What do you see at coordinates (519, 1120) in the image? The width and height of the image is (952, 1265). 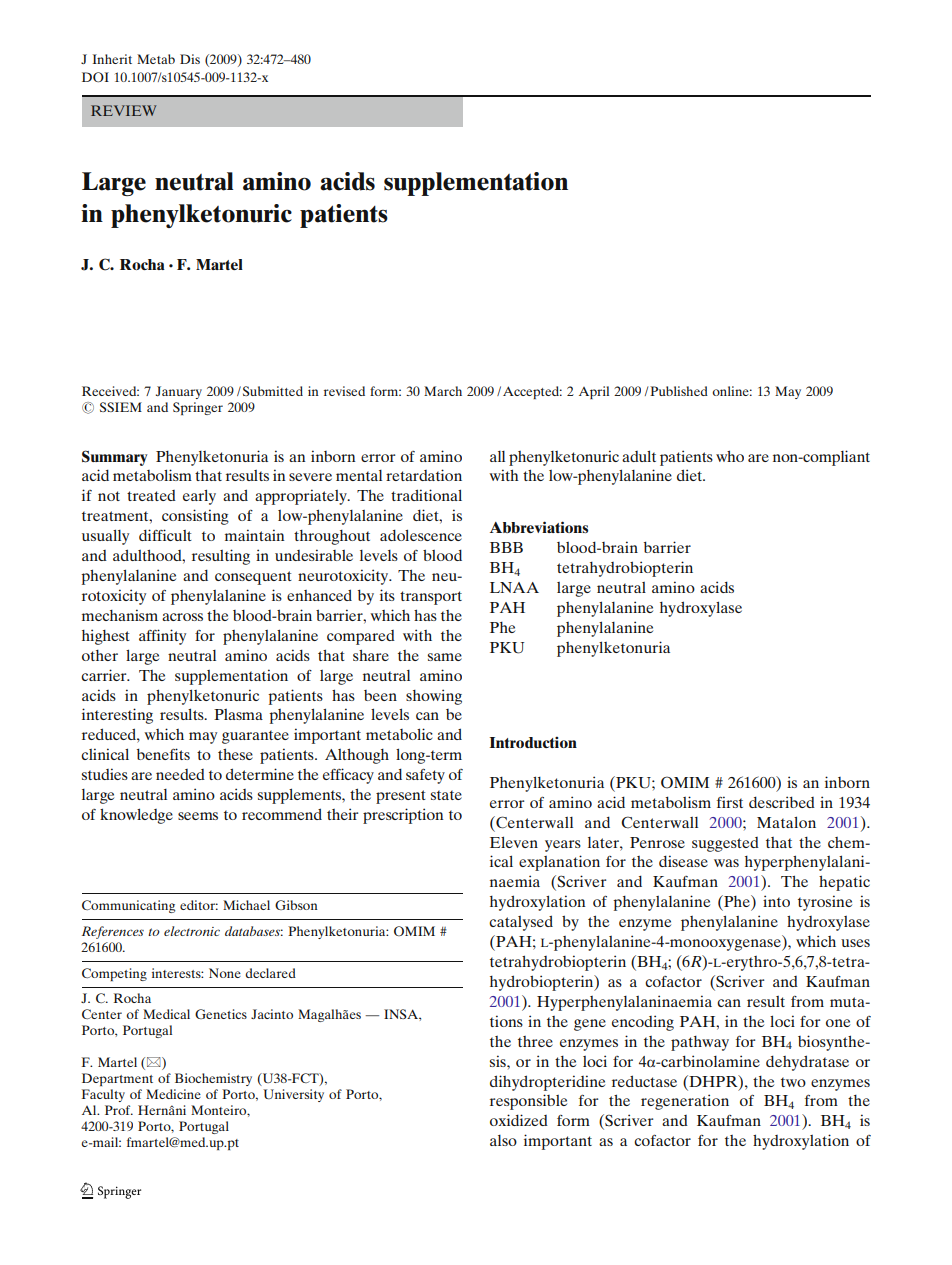 I see `oxidized` at bounding box center [519, 1120].
